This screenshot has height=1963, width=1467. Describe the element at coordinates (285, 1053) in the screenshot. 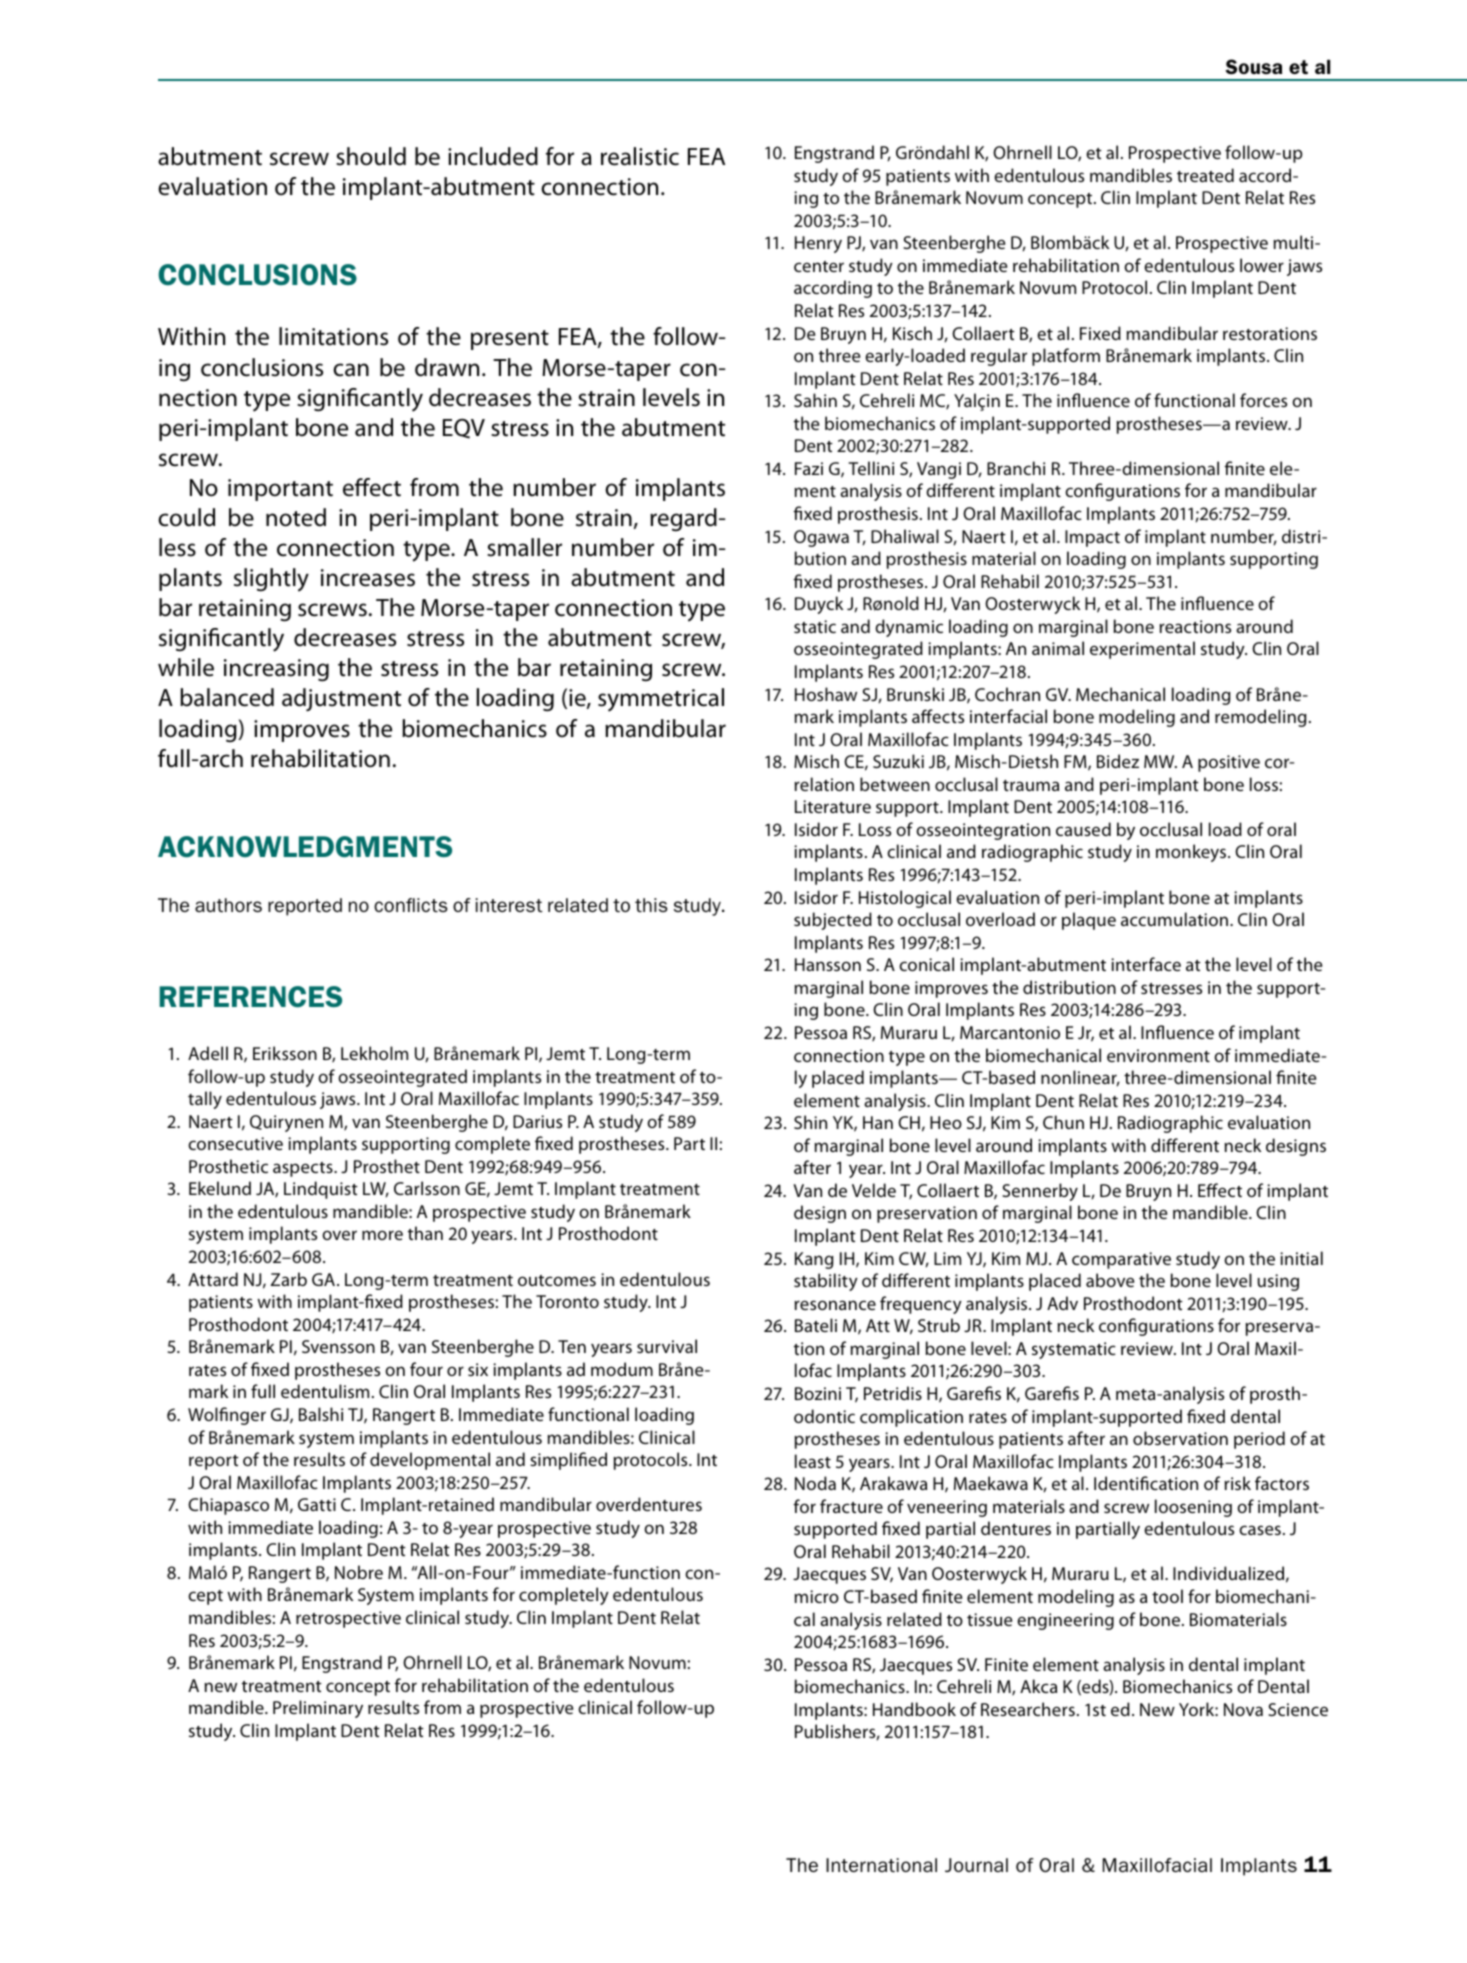

I see `Eriksson` at that location.
